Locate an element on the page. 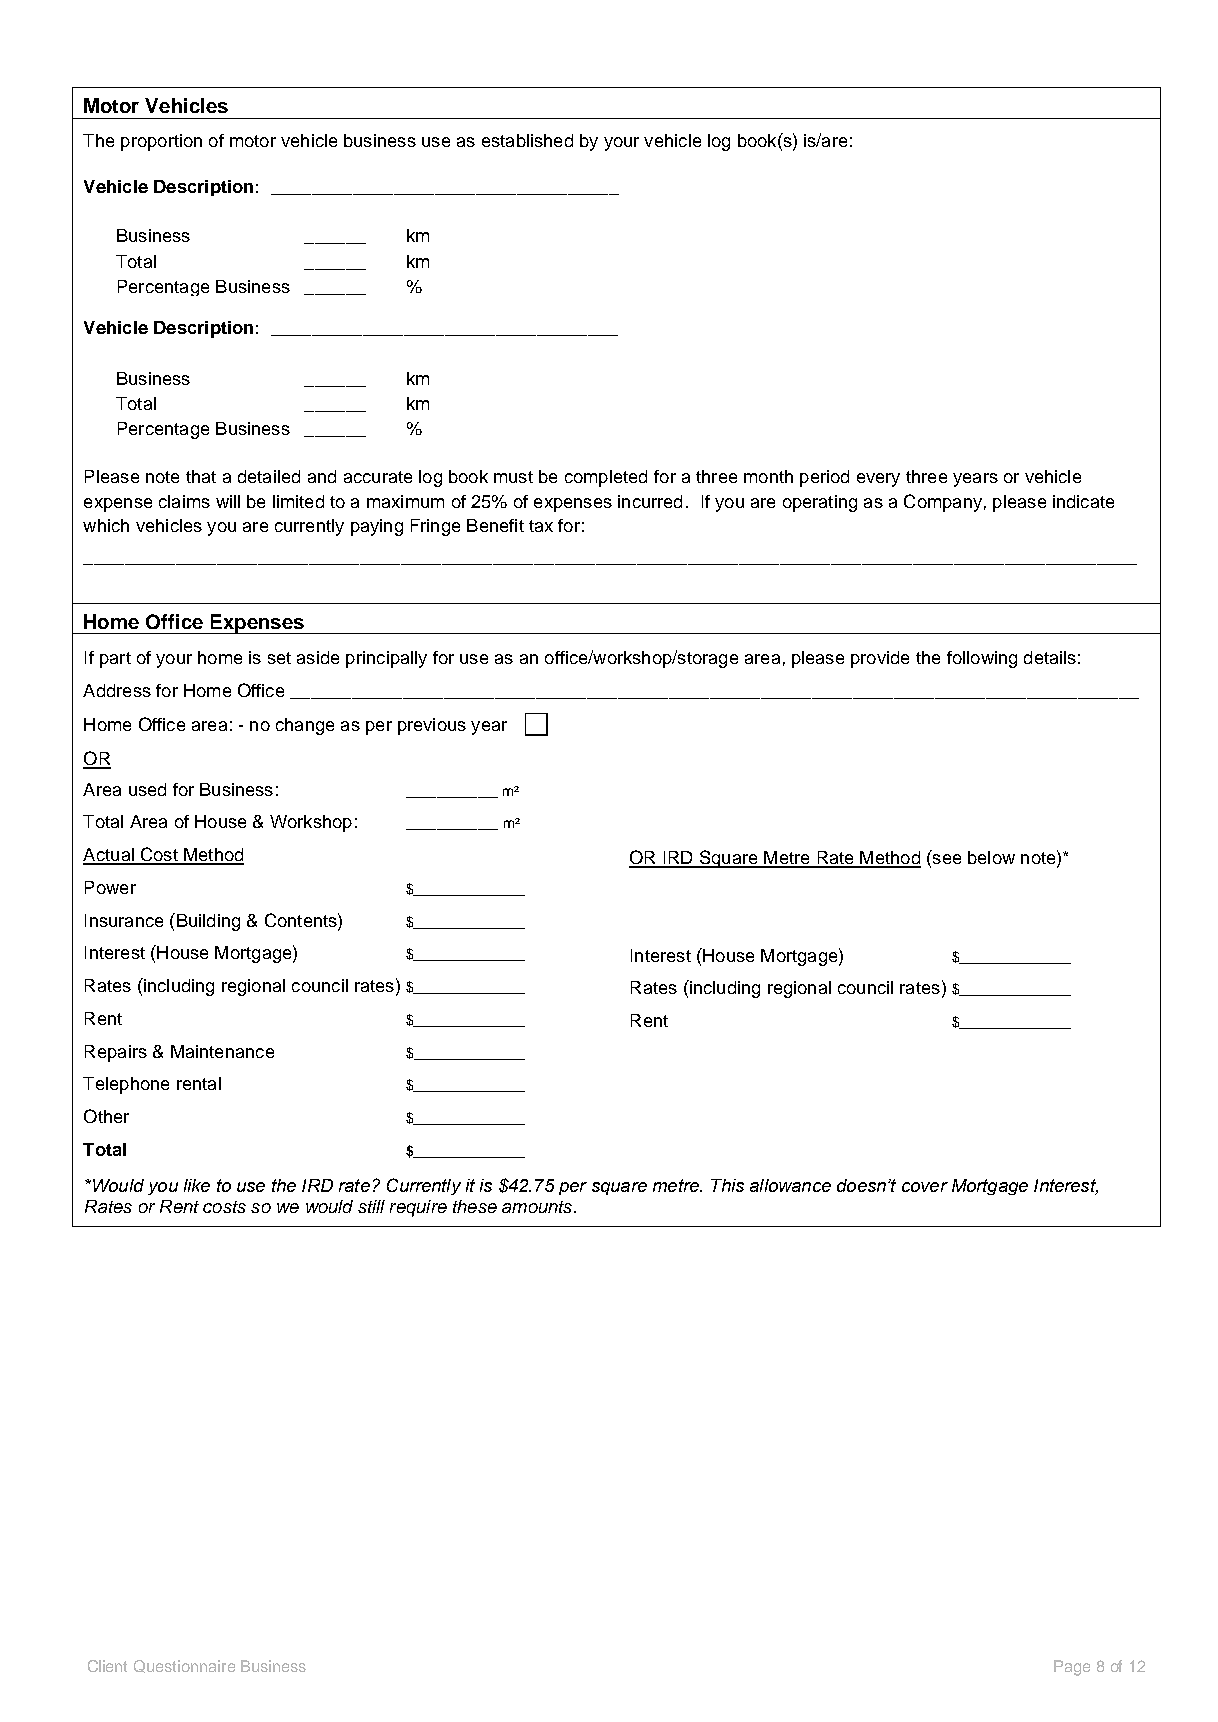 This document has height=1722, width=1218. every is located at coordinates (878, 480).
